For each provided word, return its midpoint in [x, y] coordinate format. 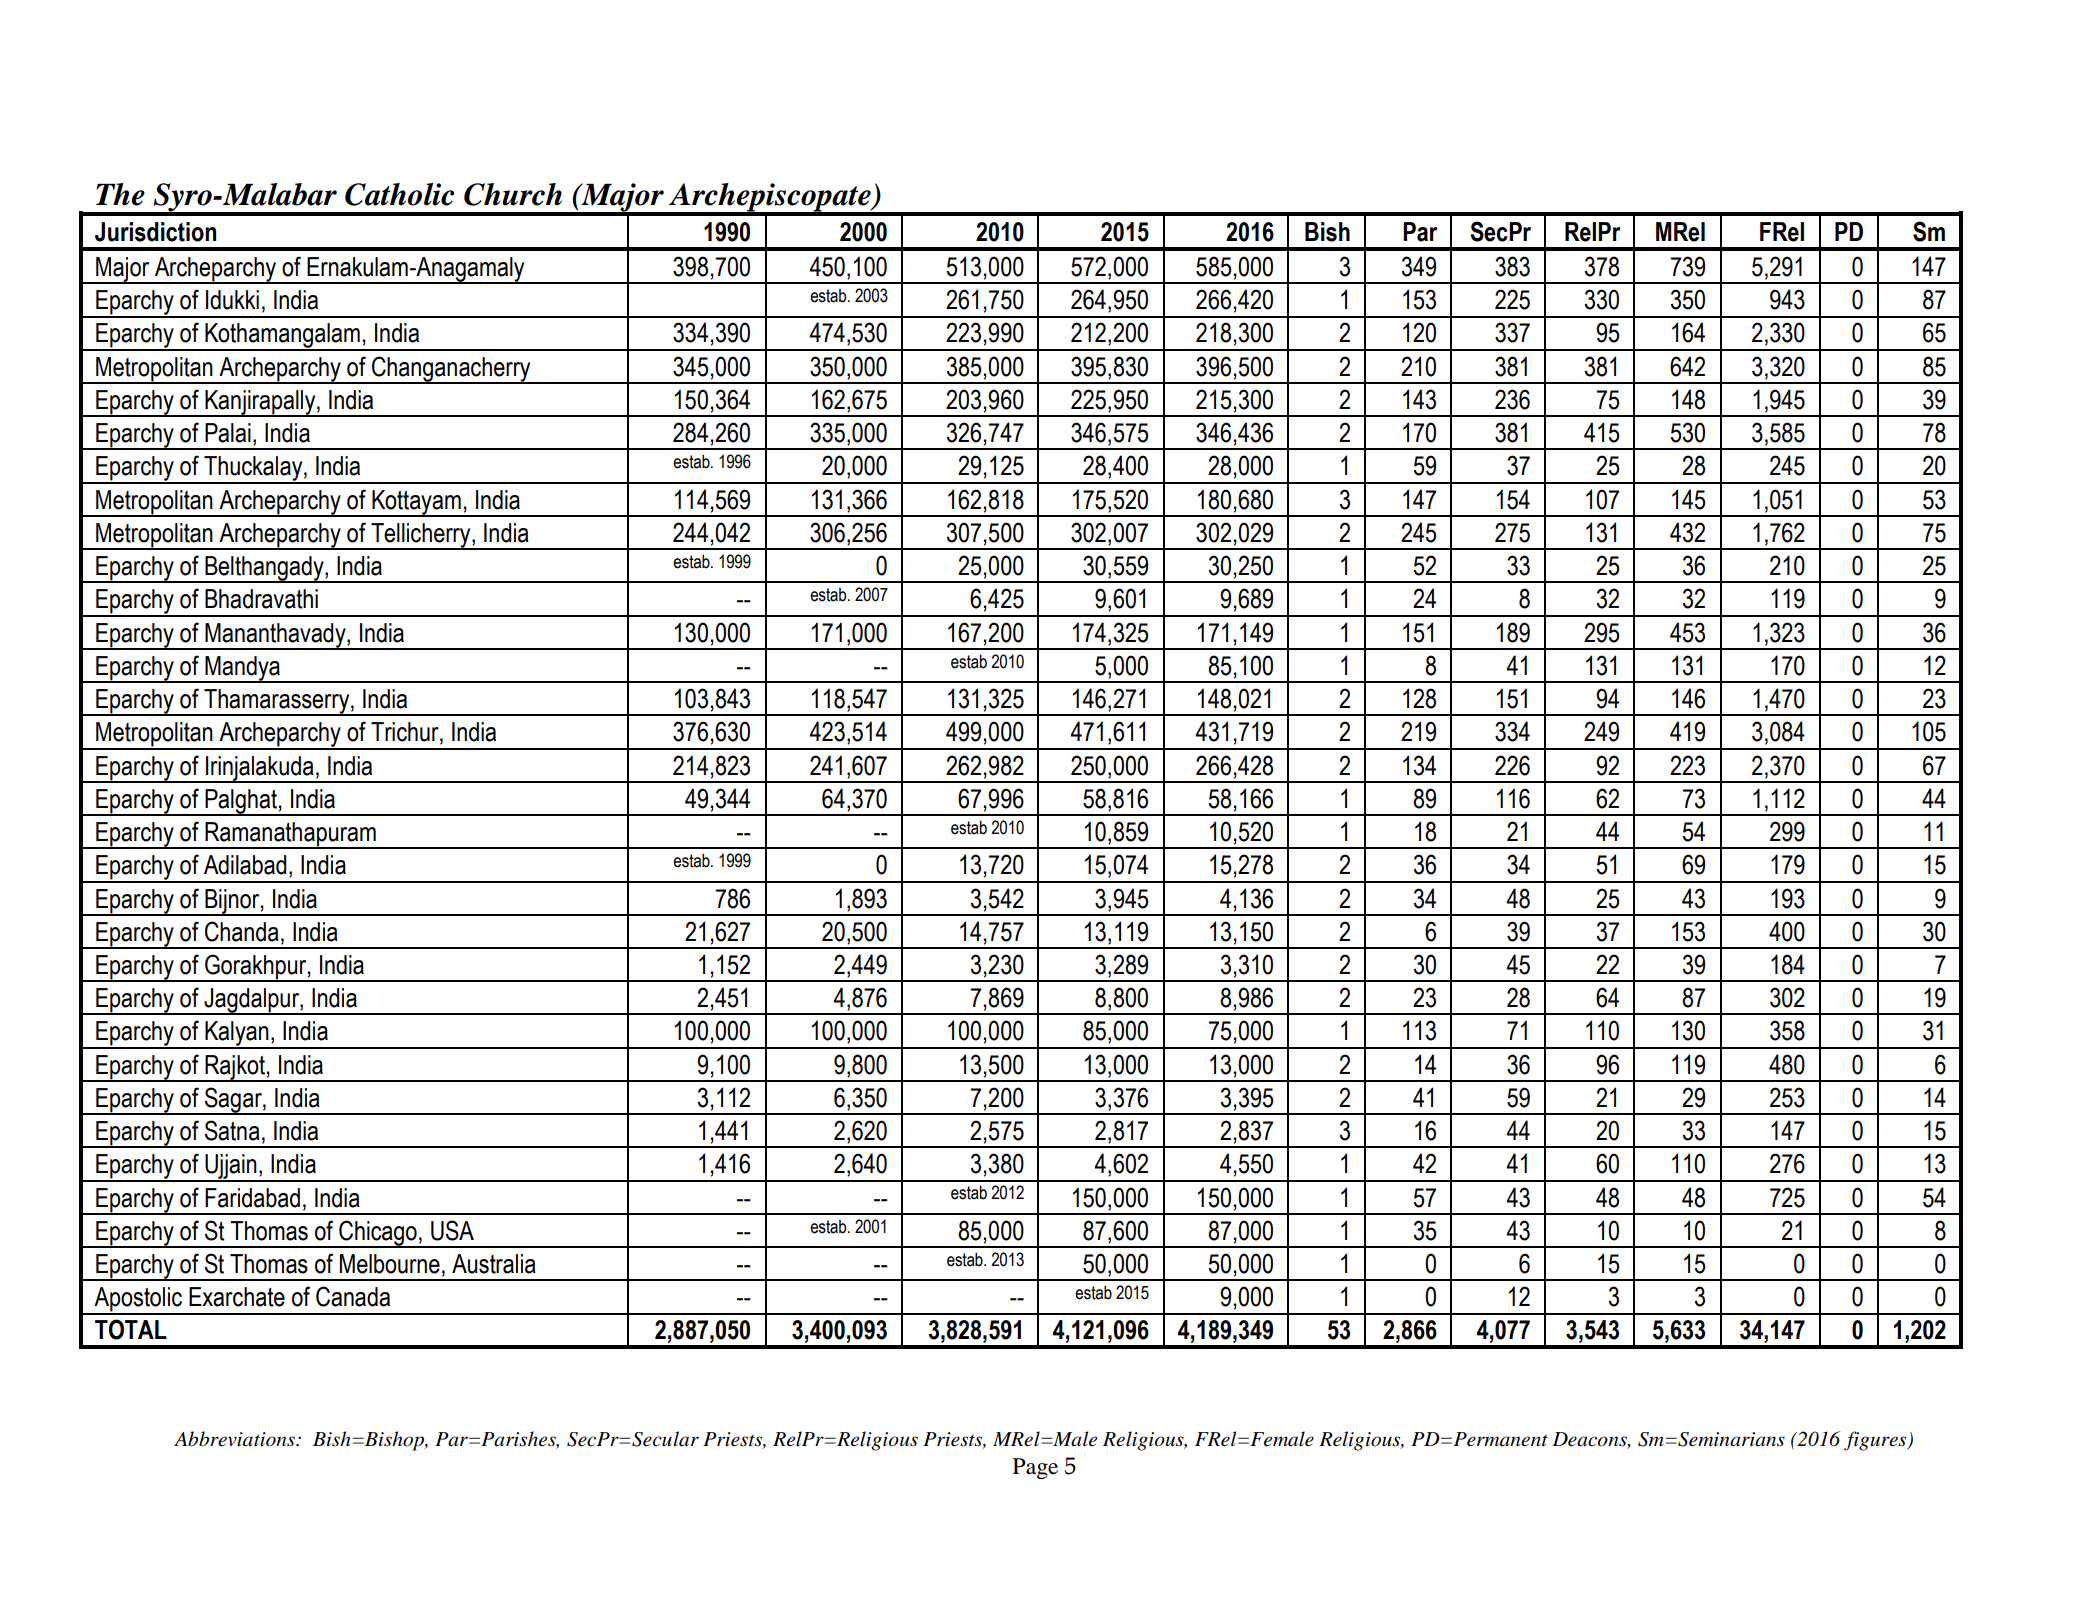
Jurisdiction [155, 232]
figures [1876, 1441]
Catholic [399, 194]
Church [513, 194]
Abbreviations [235, 1439]
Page [1035, 1468]
